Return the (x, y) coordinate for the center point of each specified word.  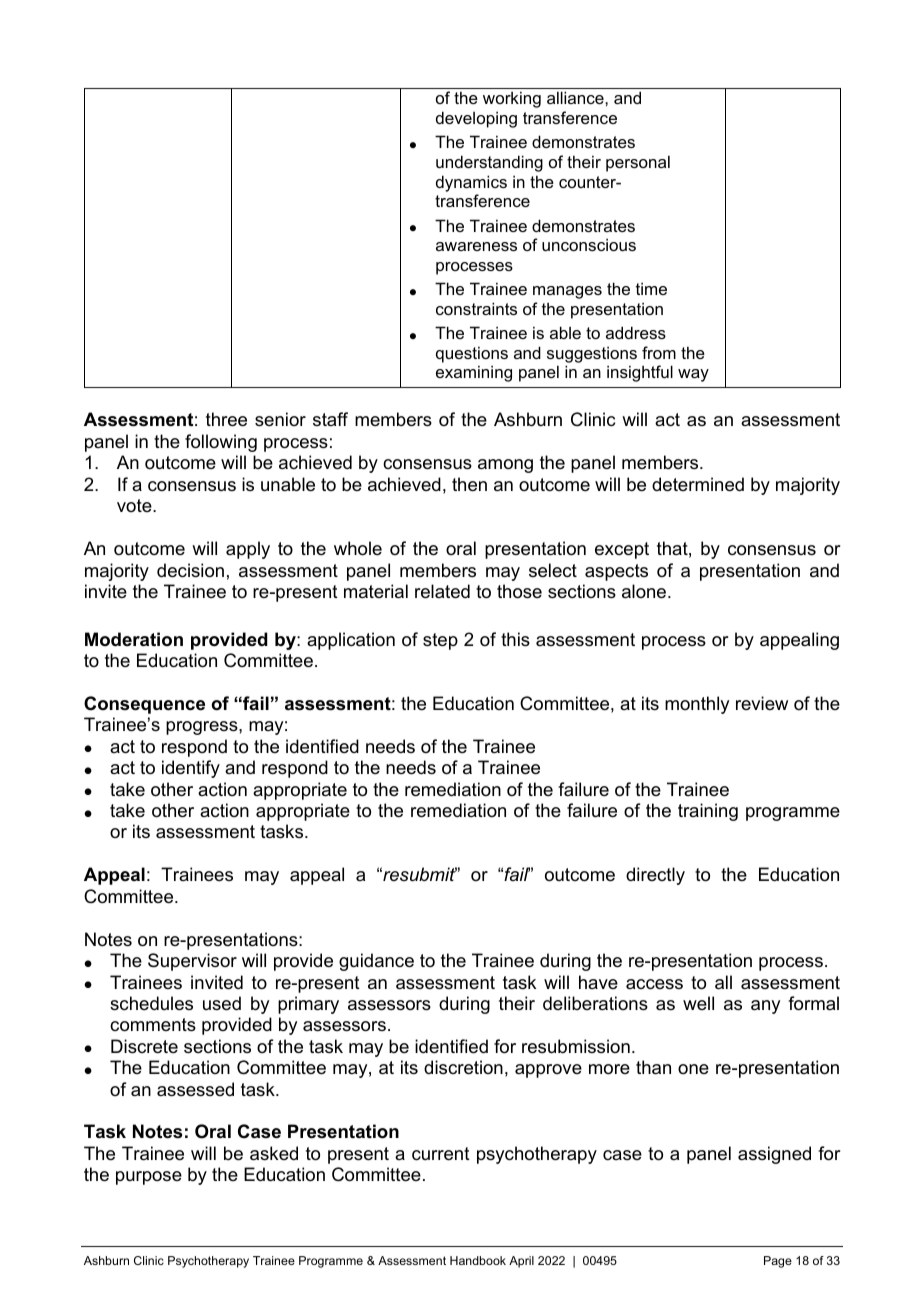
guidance (376, 962)
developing (476, 119)
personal (638, 163)
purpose (149, 1178)
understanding (489, 163)
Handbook (478, 1260)
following (221, 443)
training (708, 812)
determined (698, 484)
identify (191, 769)
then (469, 484)
